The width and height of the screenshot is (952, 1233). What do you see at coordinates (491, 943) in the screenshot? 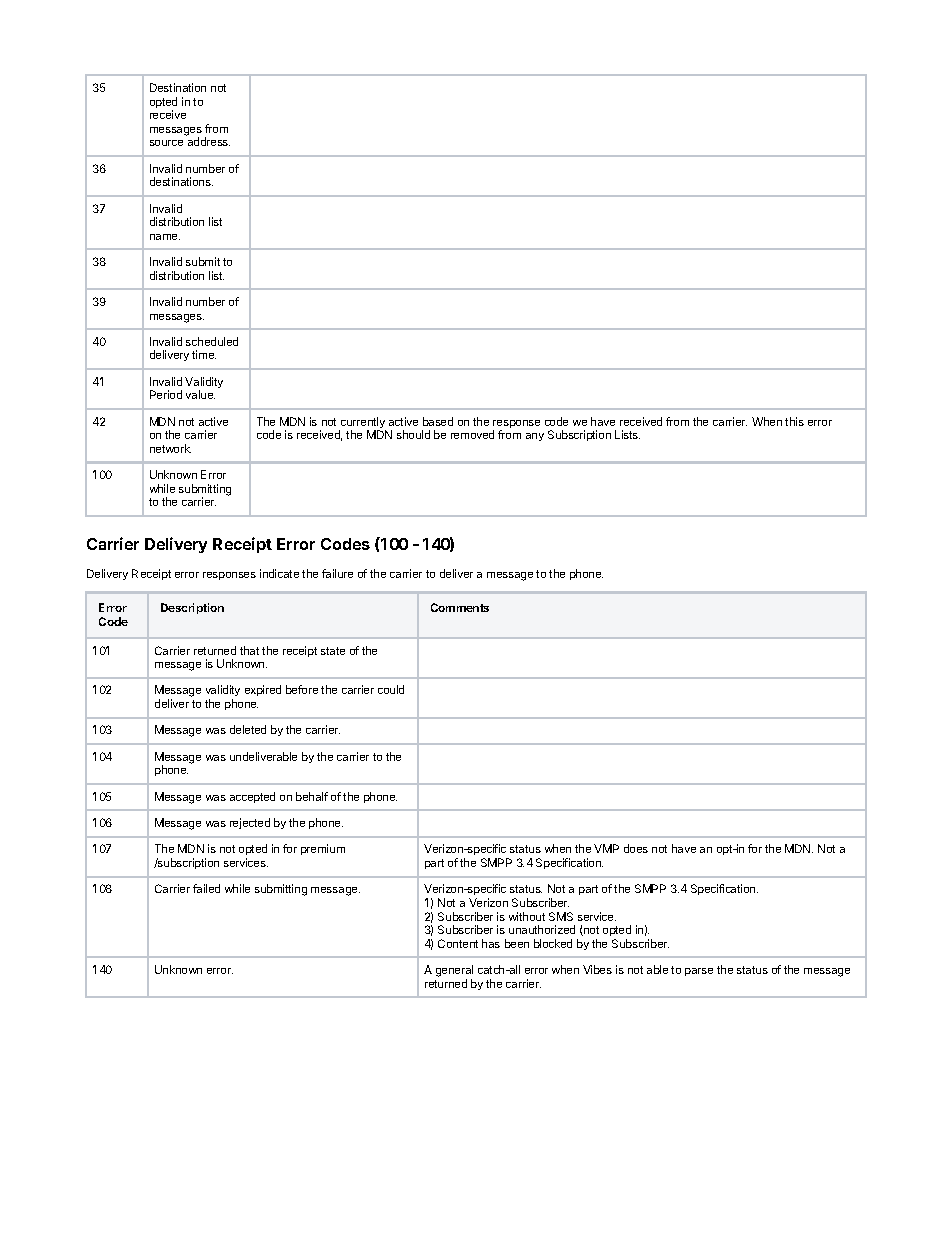
I see `has` at bounding box center [491, 943].
